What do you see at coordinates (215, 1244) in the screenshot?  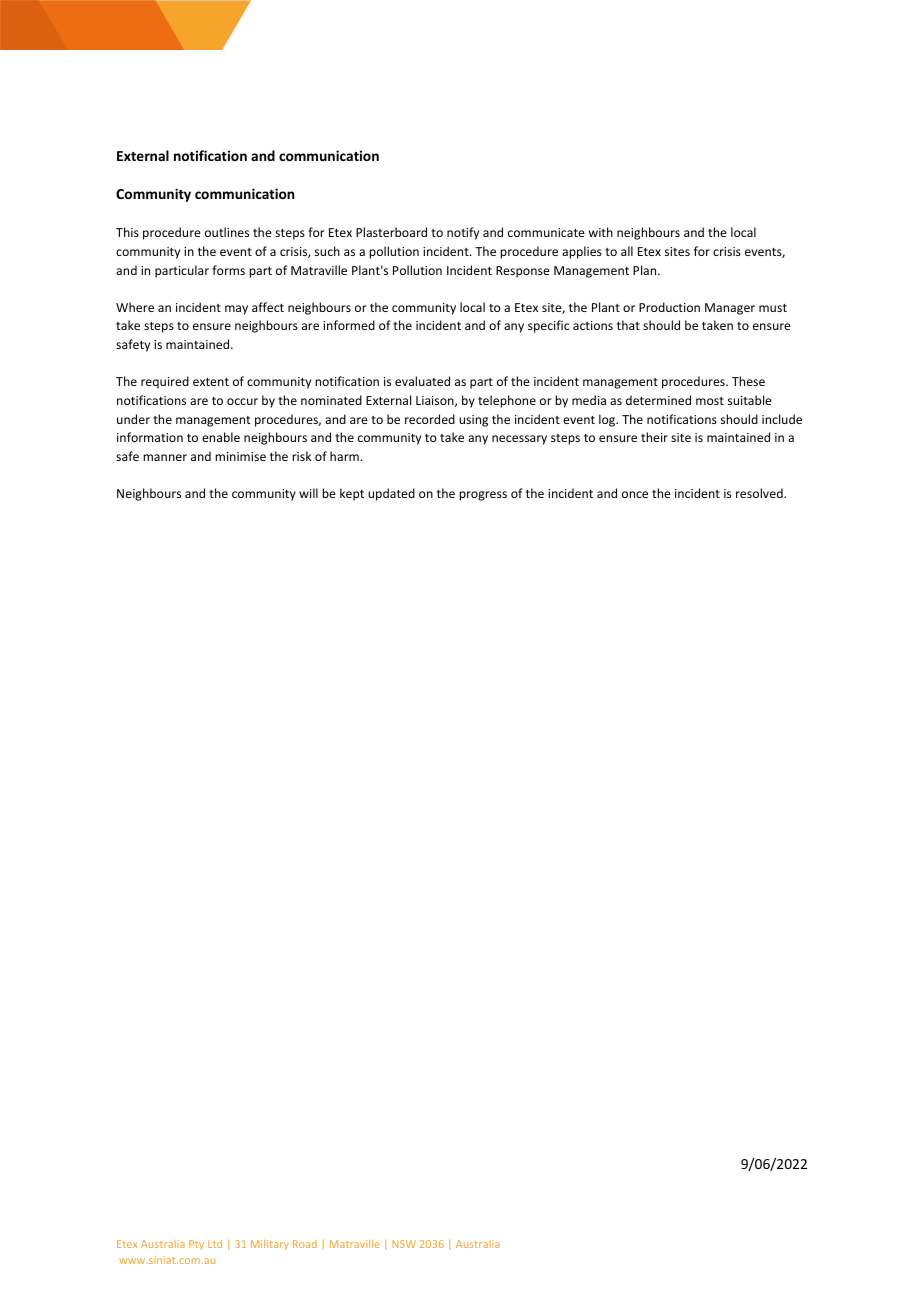 I see `Ltd` at bounding box center [215, 1244].
